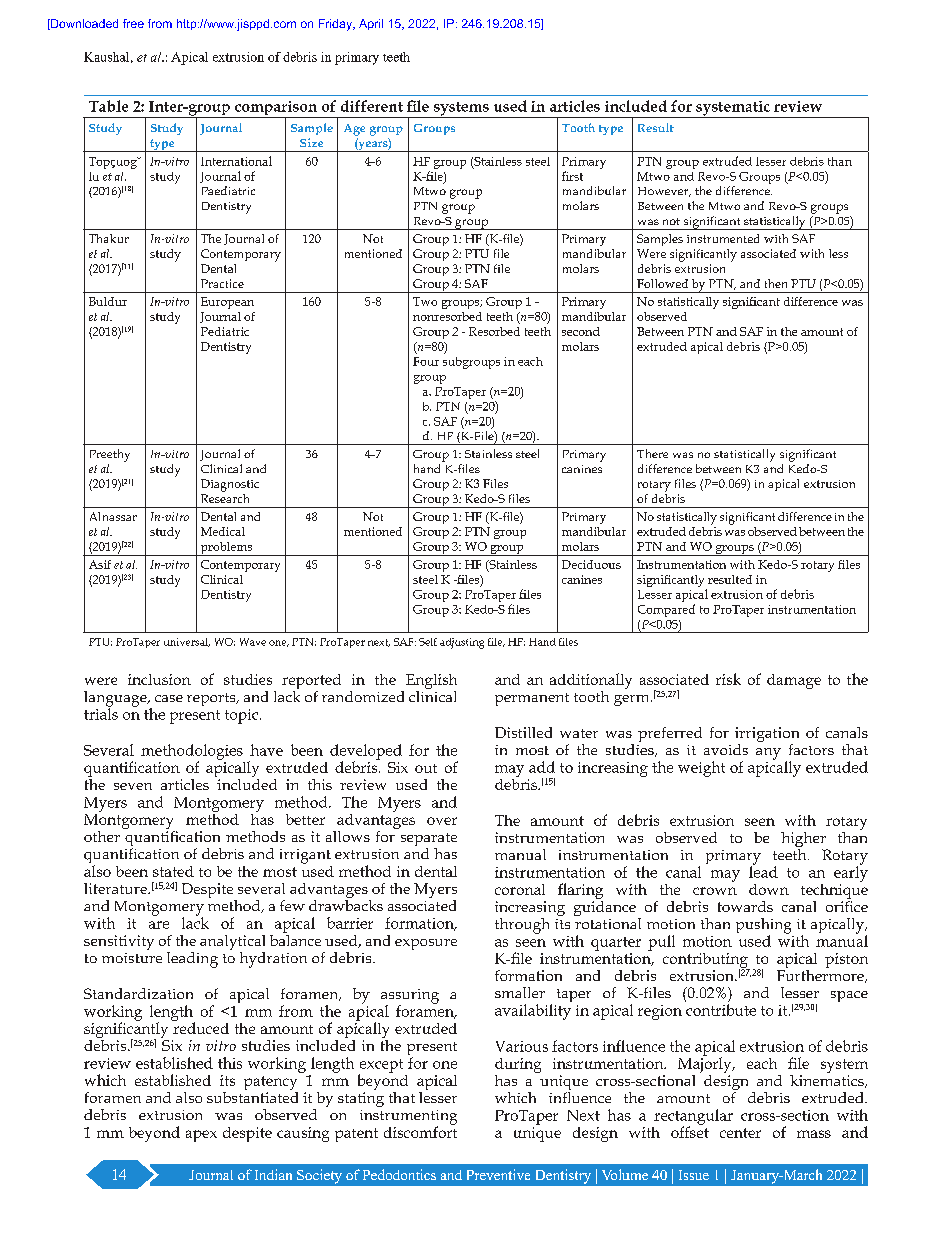 This screenshot has height=1233, width=952. I want to click on adjusting, so click(462, 643).
